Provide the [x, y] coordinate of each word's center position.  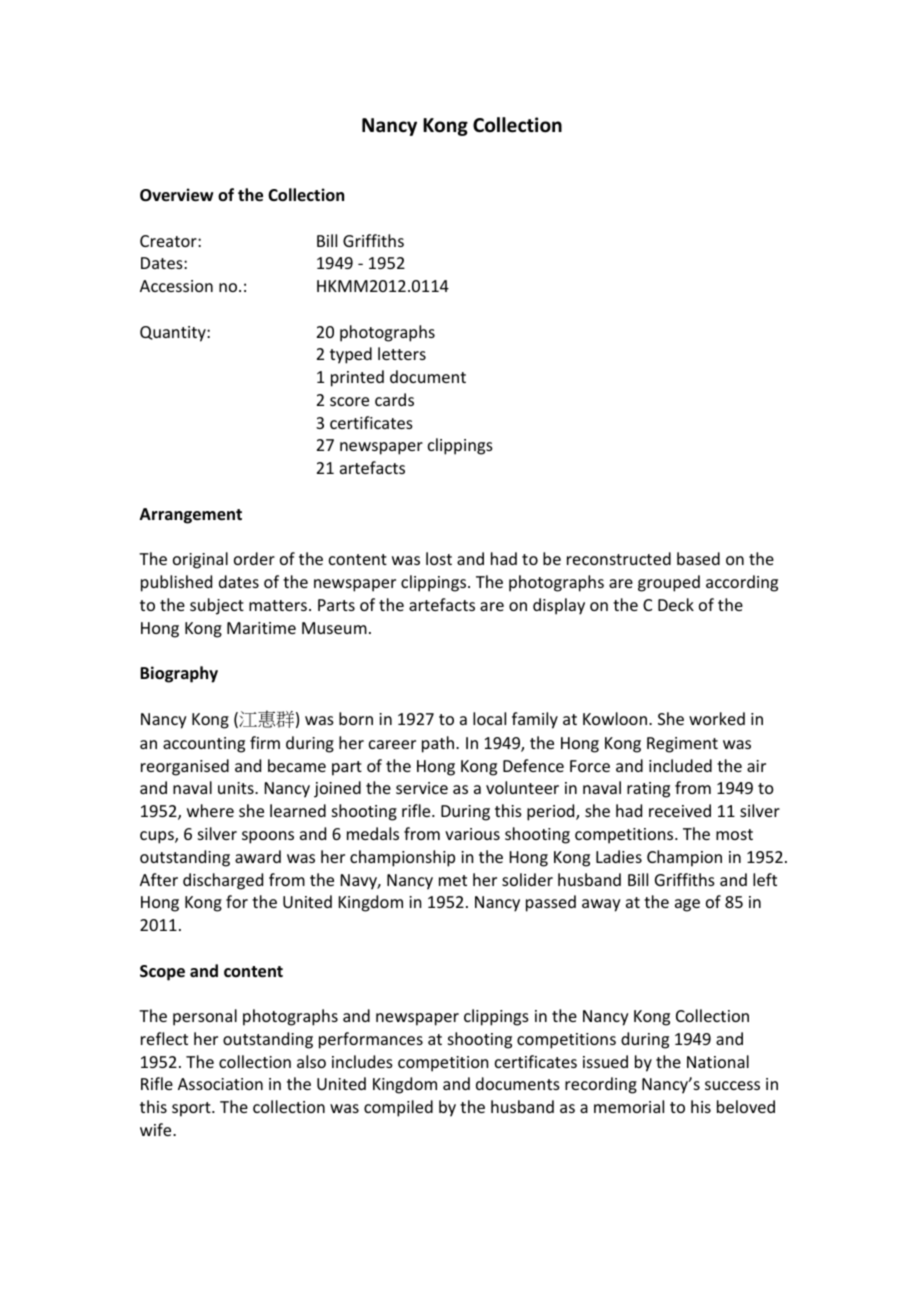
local [489, 718]
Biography [179, 674]
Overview [176, 195]
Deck [676, 604]
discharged [223, 881]
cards [394, 399]
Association [220, 1084]
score [349, 401]
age [687, 905]
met [453, 880]
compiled [398, 1108]
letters [402, 353]
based [698, 558]
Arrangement [191, 516]
